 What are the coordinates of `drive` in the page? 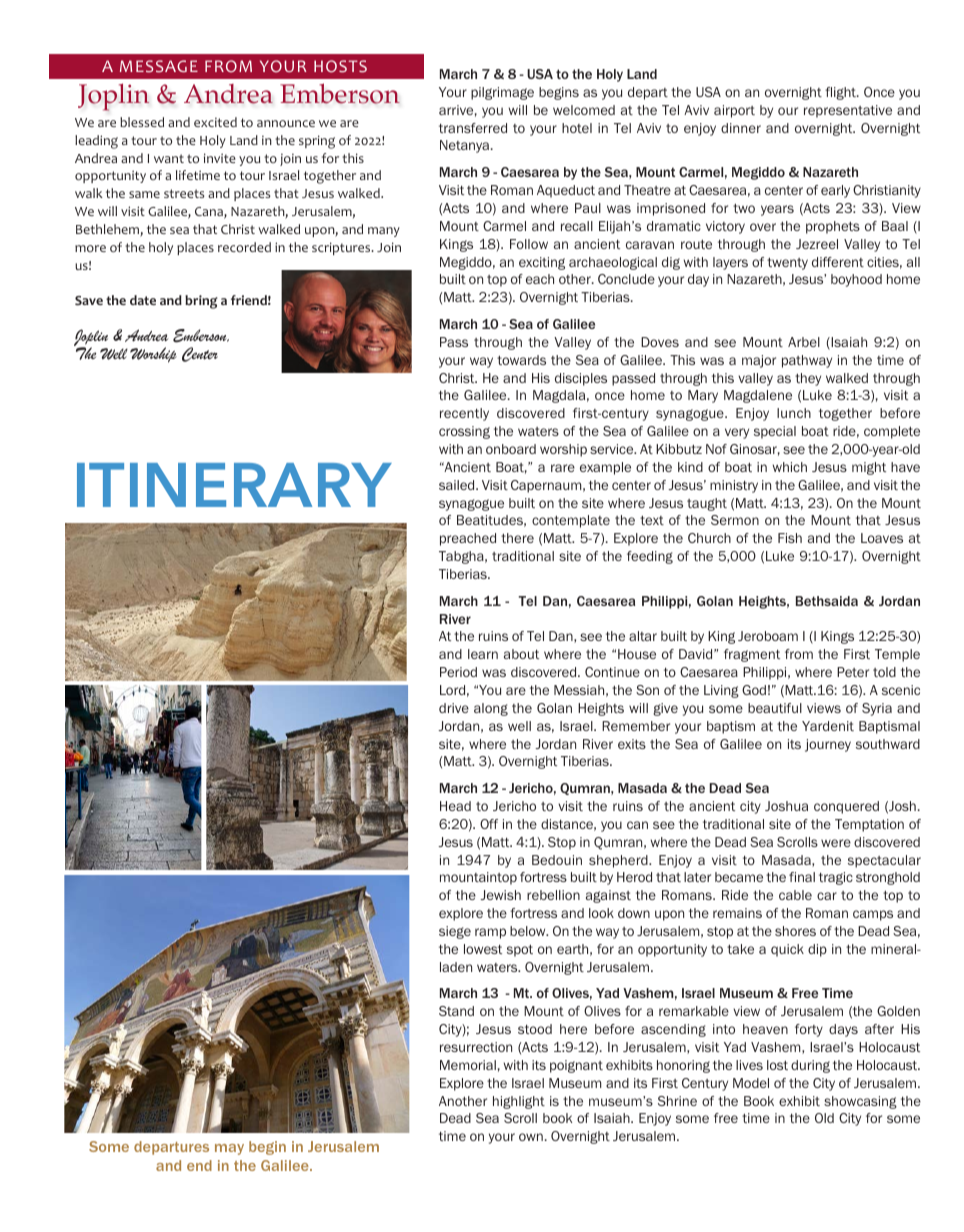 It's located at (454, 708).
